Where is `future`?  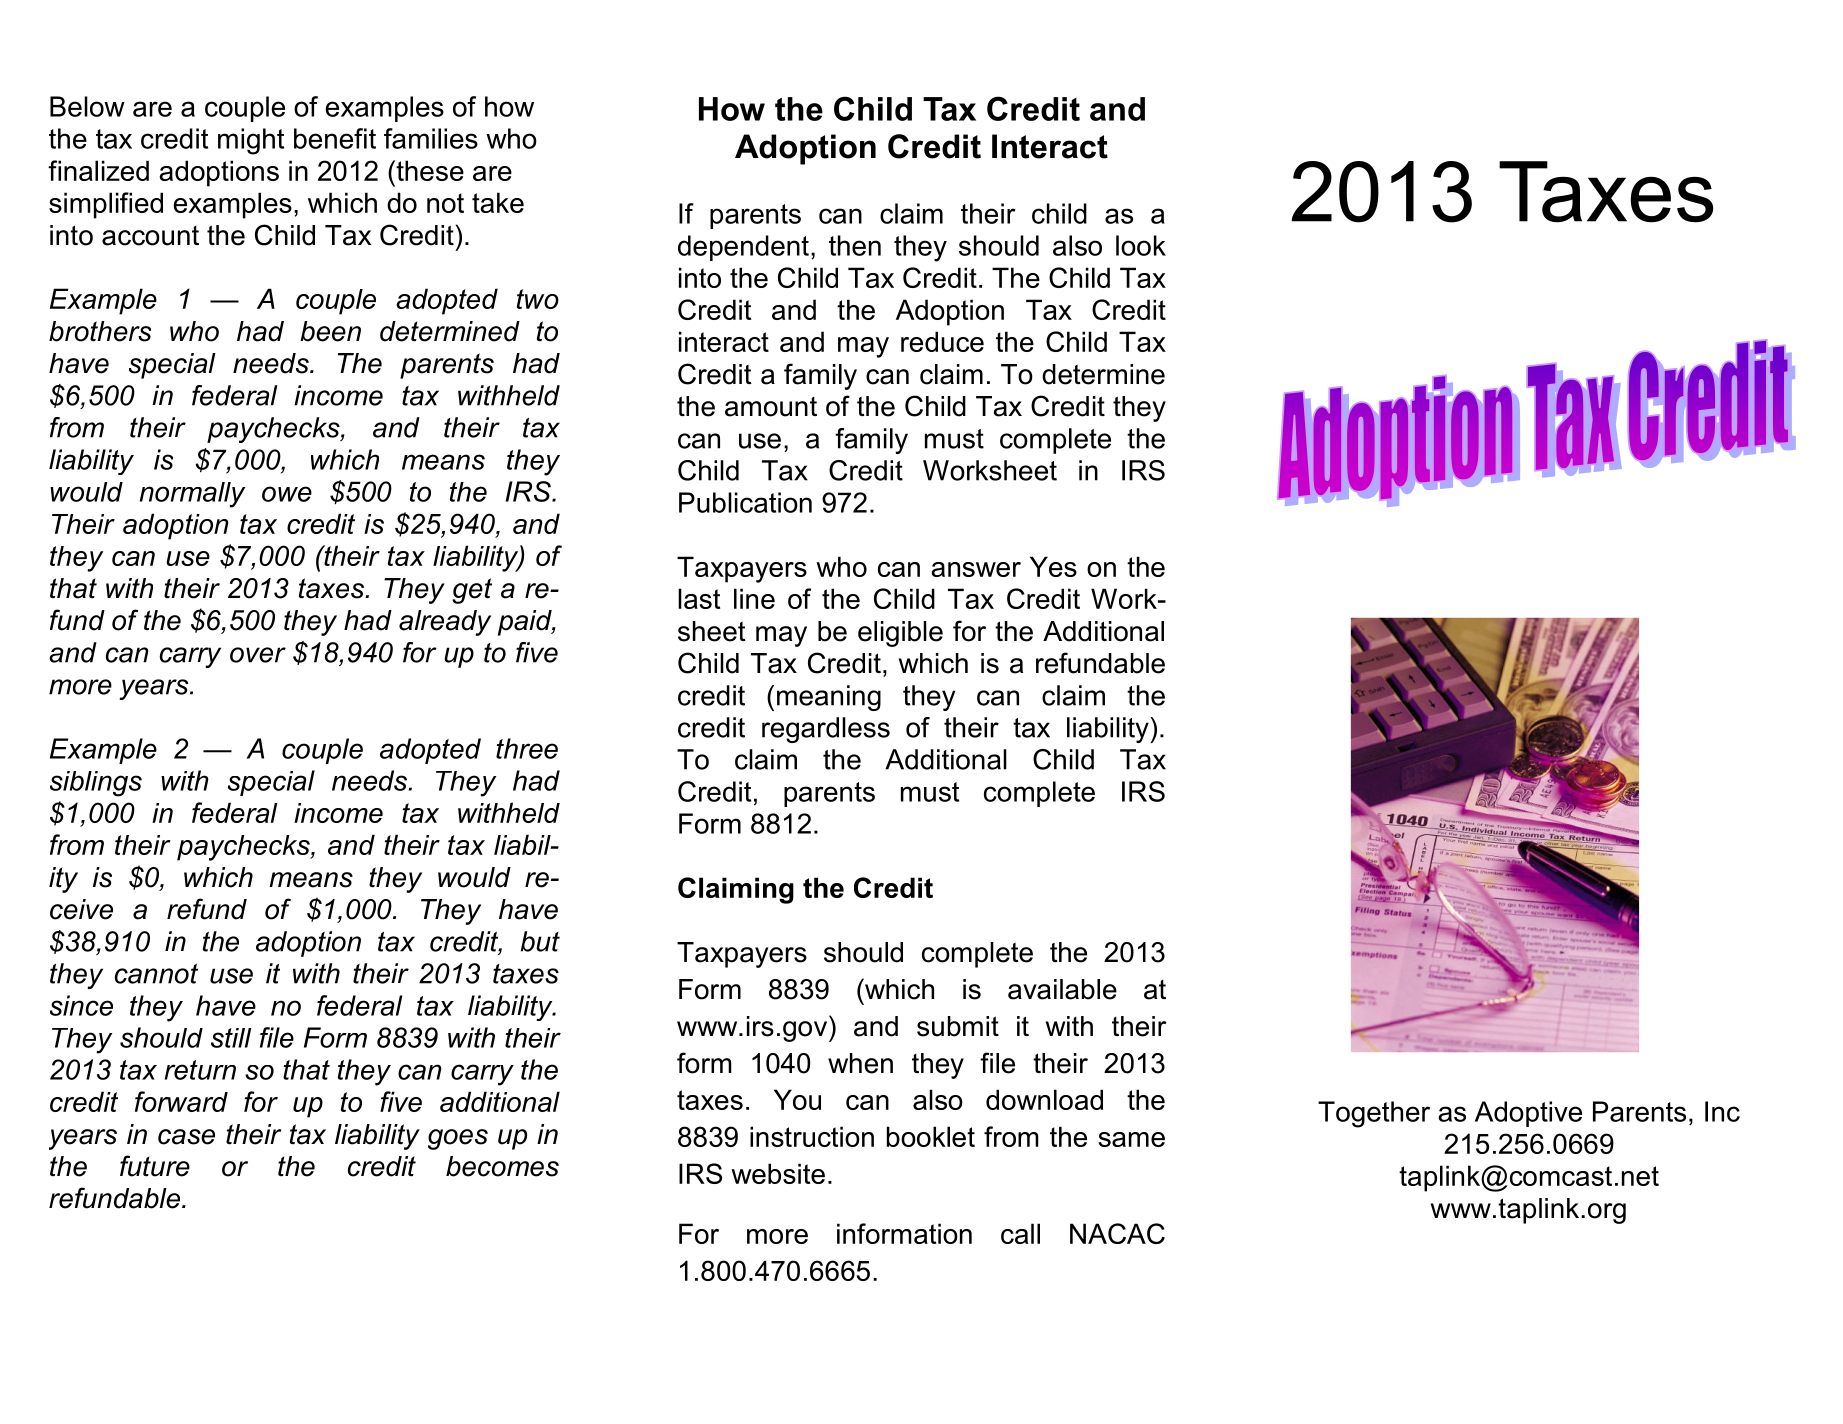
future is located at coordinates (155, 1166).
